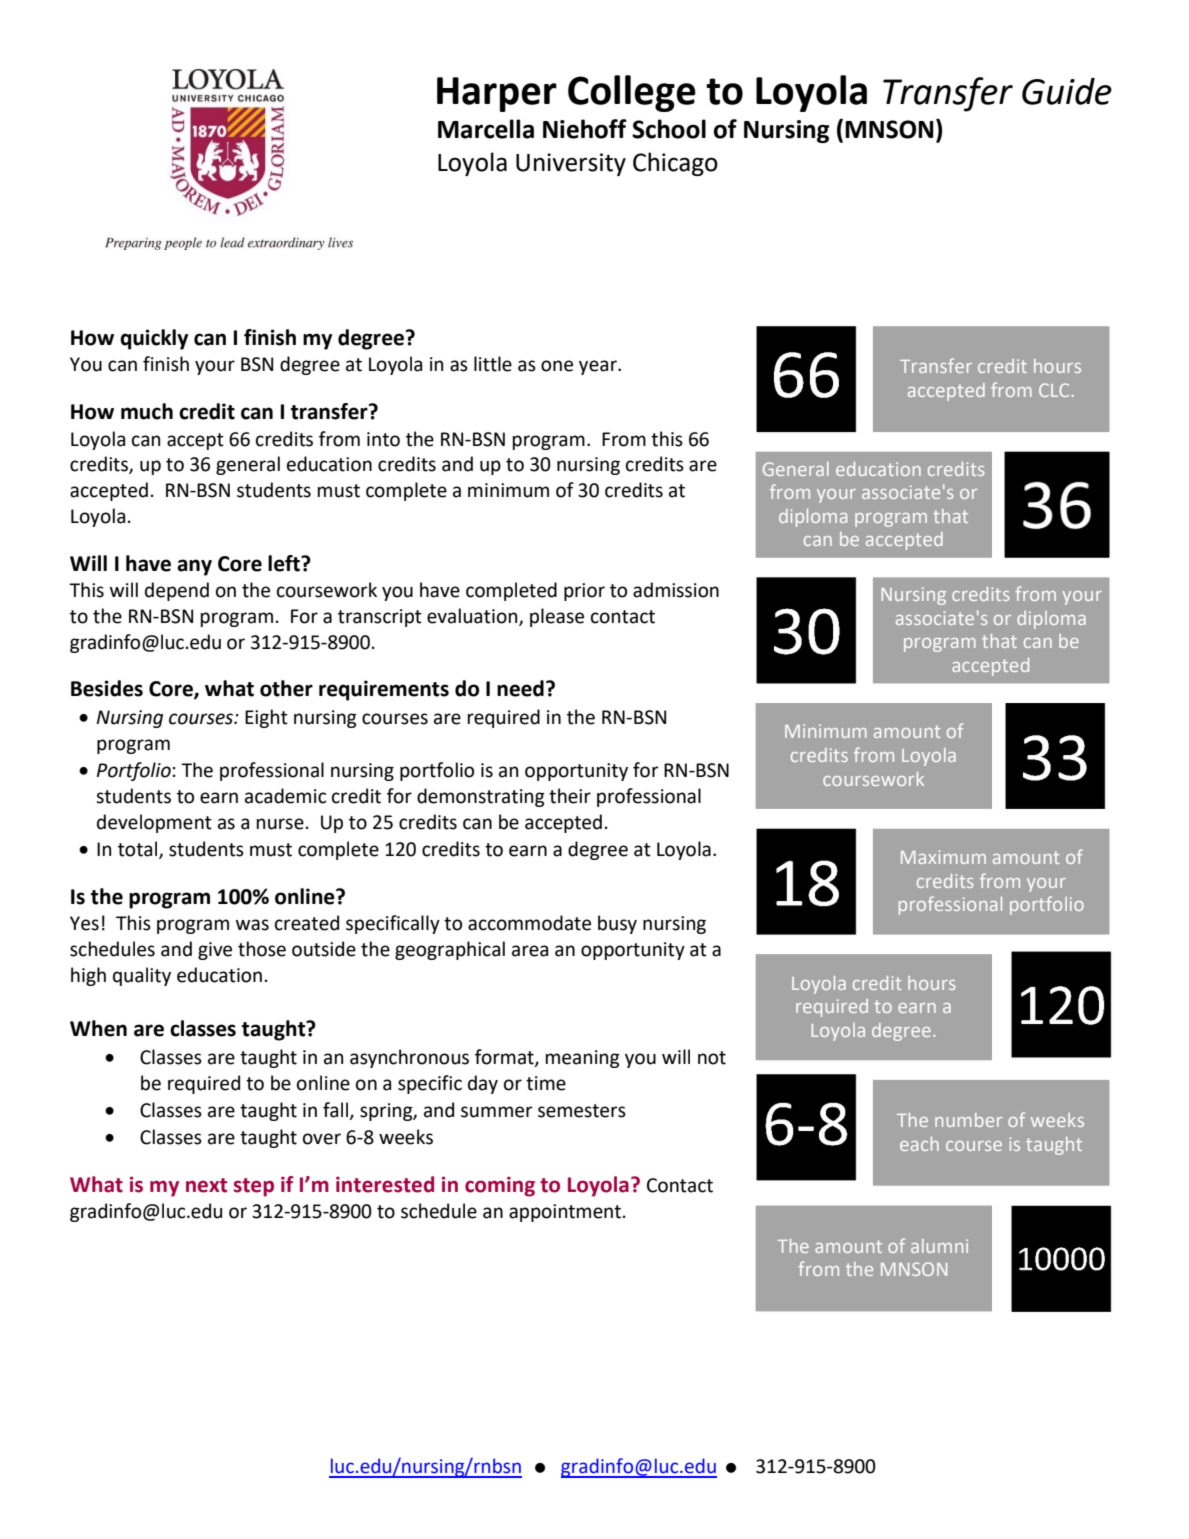  I want to click on other, so click(286, 688).
